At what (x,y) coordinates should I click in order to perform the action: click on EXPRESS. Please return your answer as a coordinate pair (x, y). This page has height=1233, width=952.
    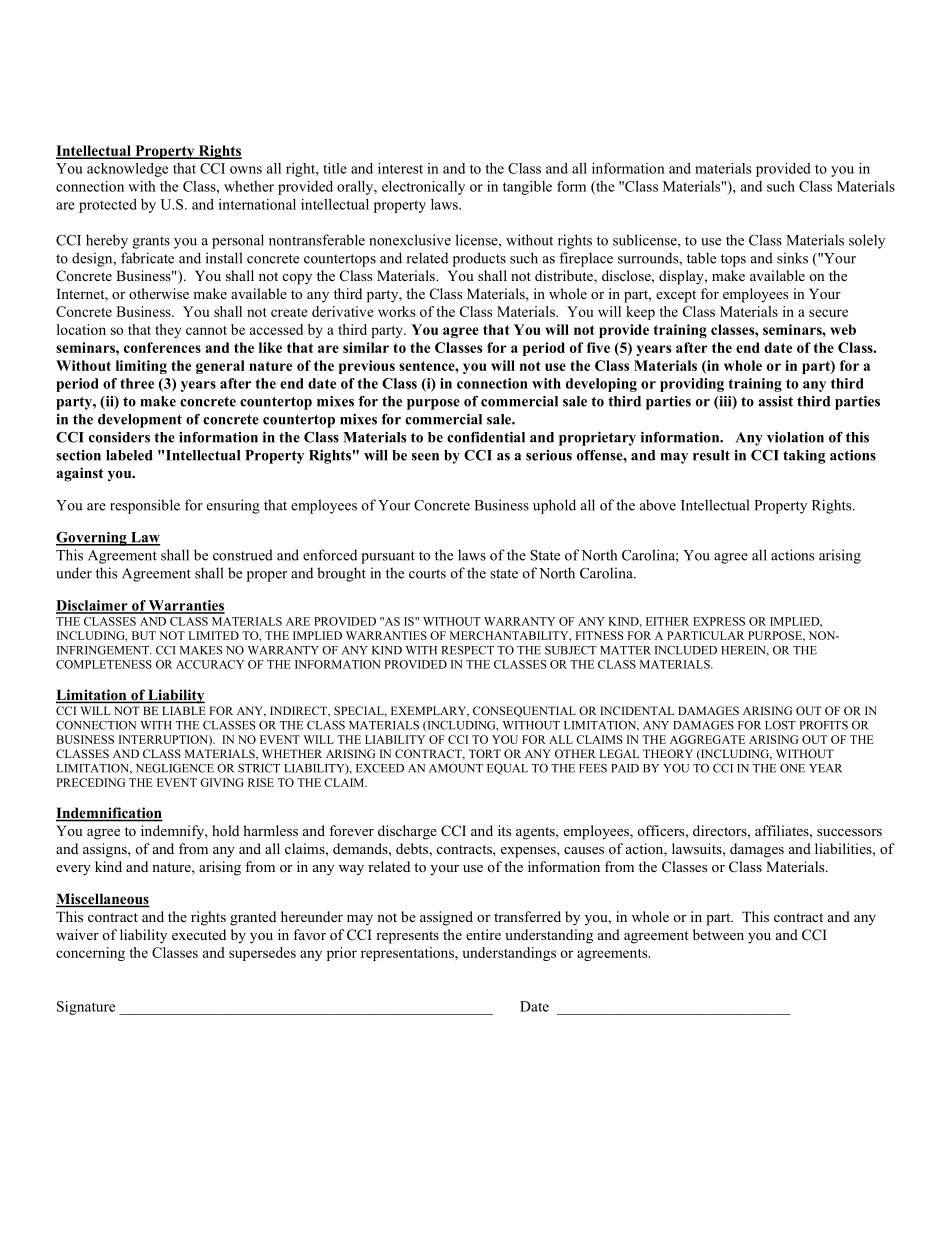
    Looking at the image, I should click on (719, 621).
